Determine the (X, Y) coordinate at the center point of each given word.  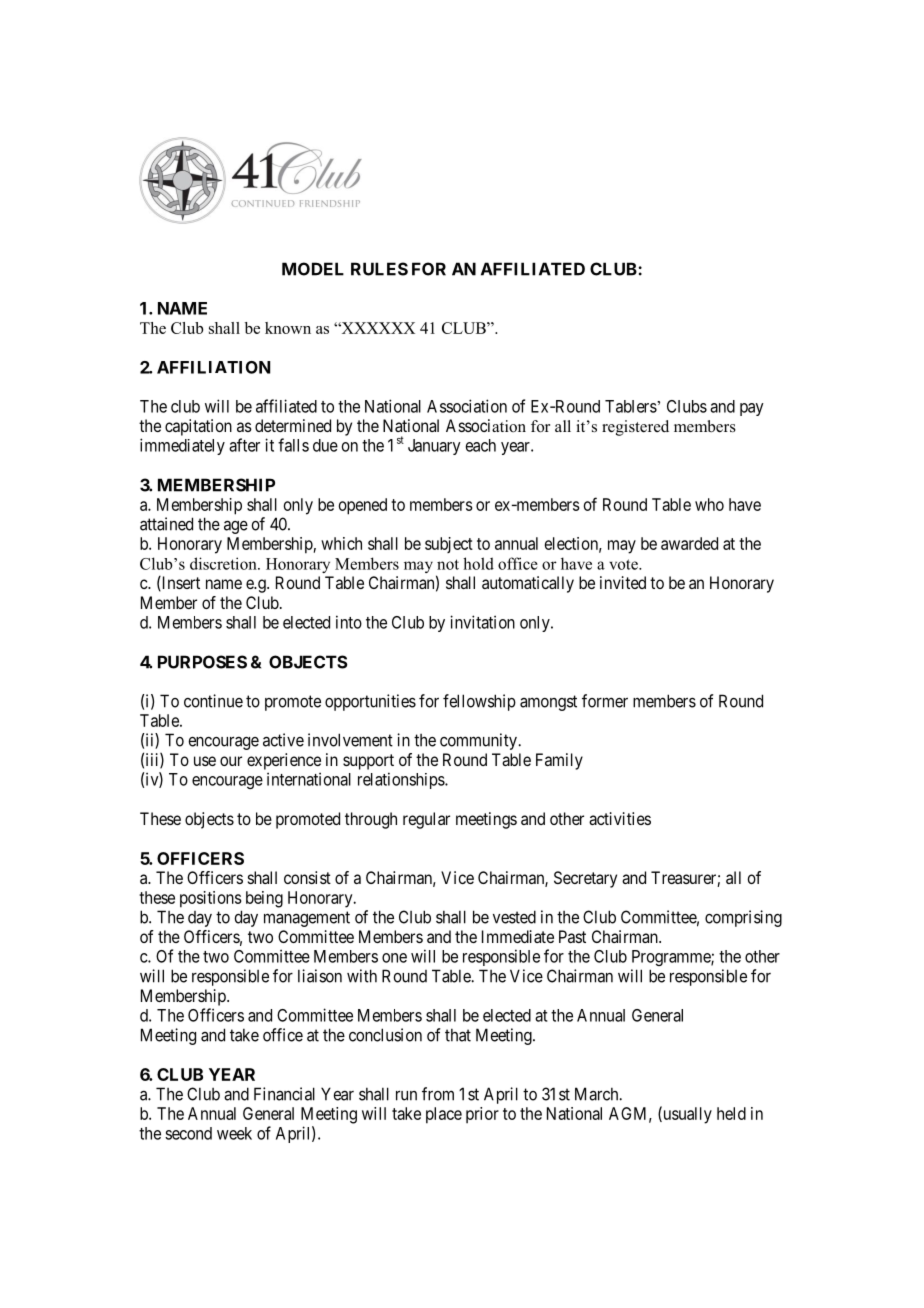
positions (211, 899)
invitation (482, 622)
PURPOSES (202, 662)
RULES (379, 269)
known (288, 328)
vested (514, 917)
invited (623, 582)
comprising (743, 918)
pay (752, 409)
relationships (402, 780)
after (244, 445)
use (205, 761)
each (481, 445)
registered (635, 428)
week (234, 1133)
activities (620, 818)
